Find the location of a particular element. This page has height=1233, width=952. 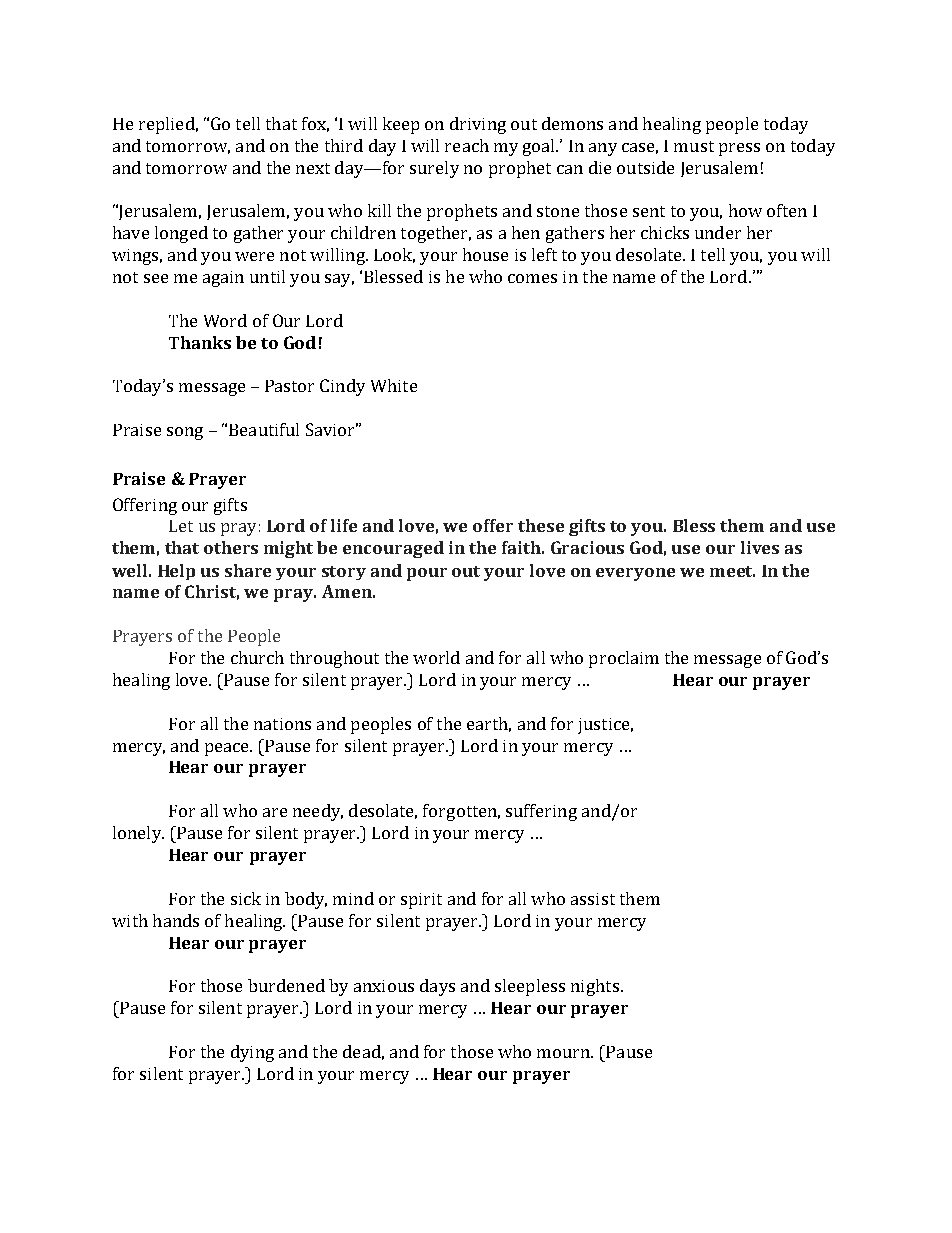

Help is located at coordinates (176, 572).
